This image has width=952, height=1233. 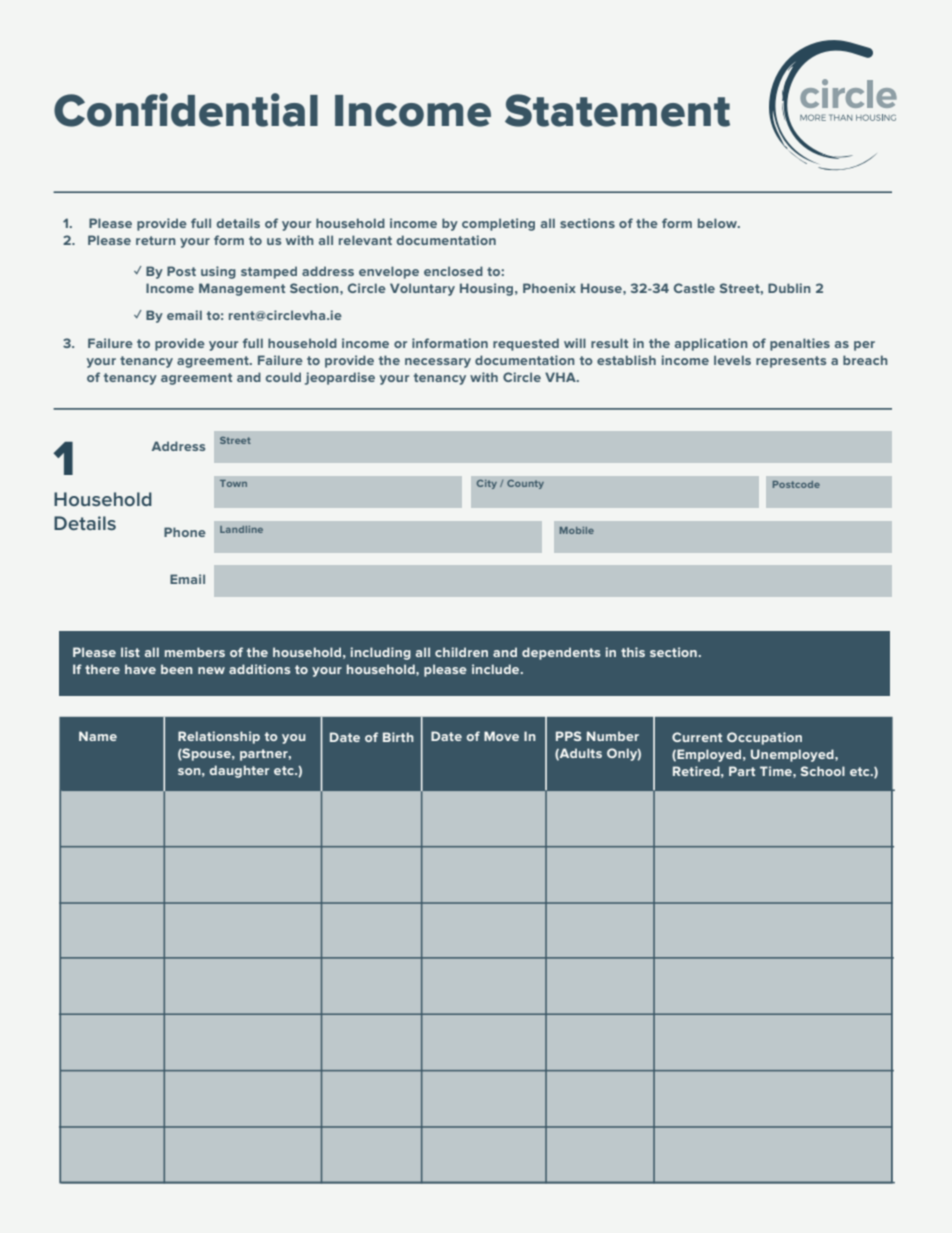 I want to click on penalties, so click(x=800, y=344).
